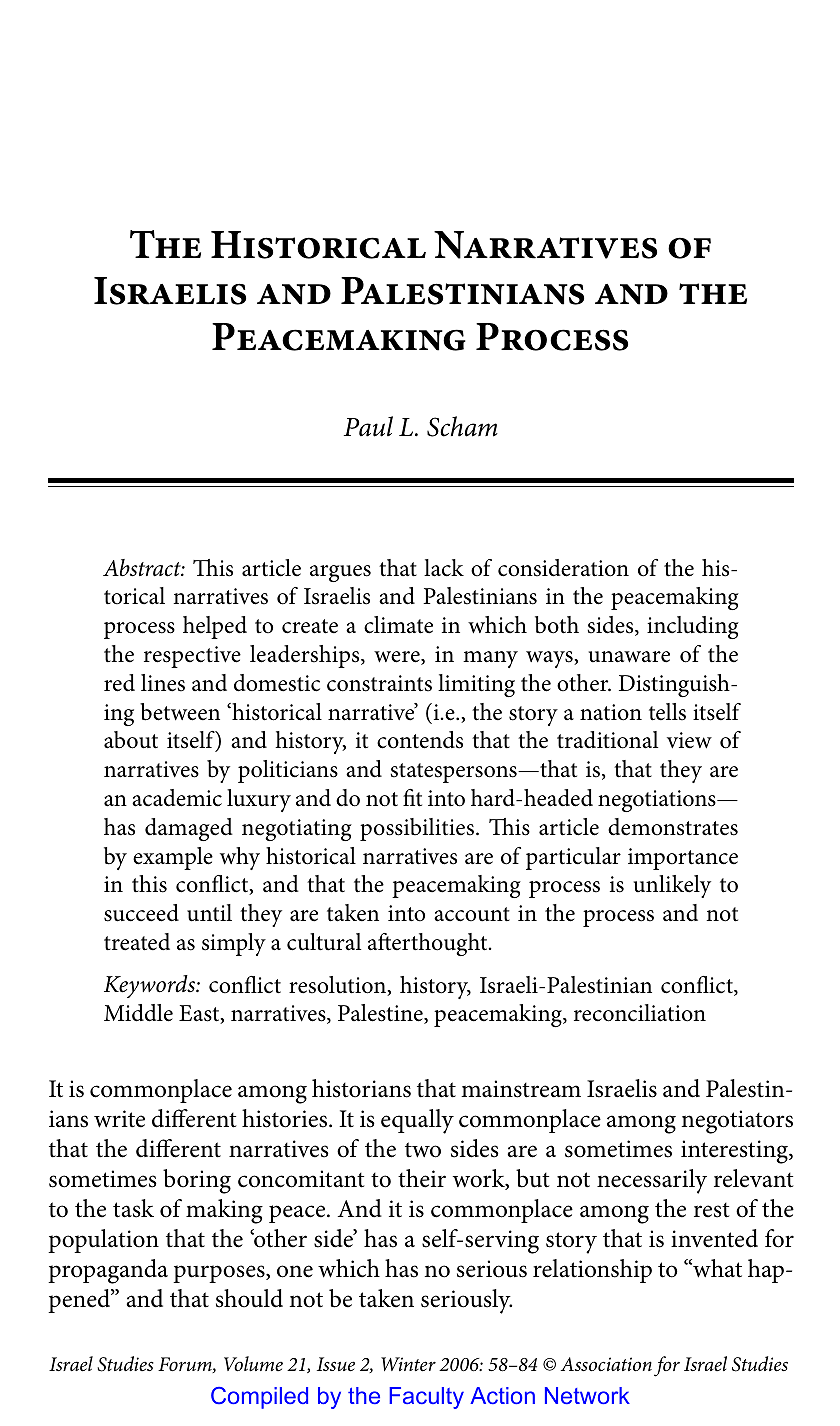 This page has height=1426, width=840. What do you see at coordinates (417, 1121) in the page?
I see `equally` at bounding box center [417, 1121].
